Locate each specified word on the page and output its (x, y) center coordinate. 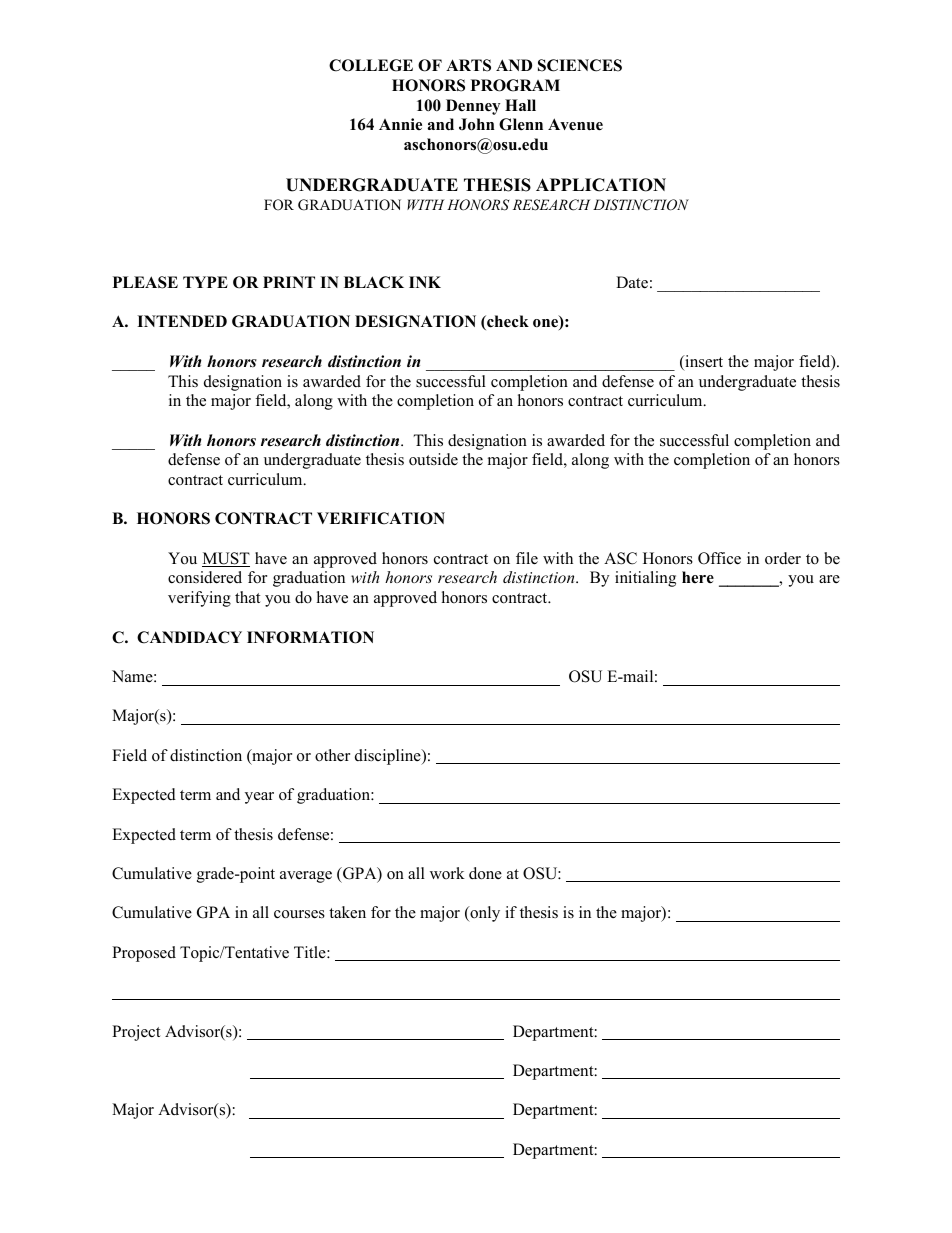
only (484, 914)
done (485, 873)
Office (719, 558)
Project (136, 1033)
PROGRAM (515, 85)
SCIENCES (580, 65)
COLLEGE (371, 65)
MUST (226, 559)
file (527, 558)
